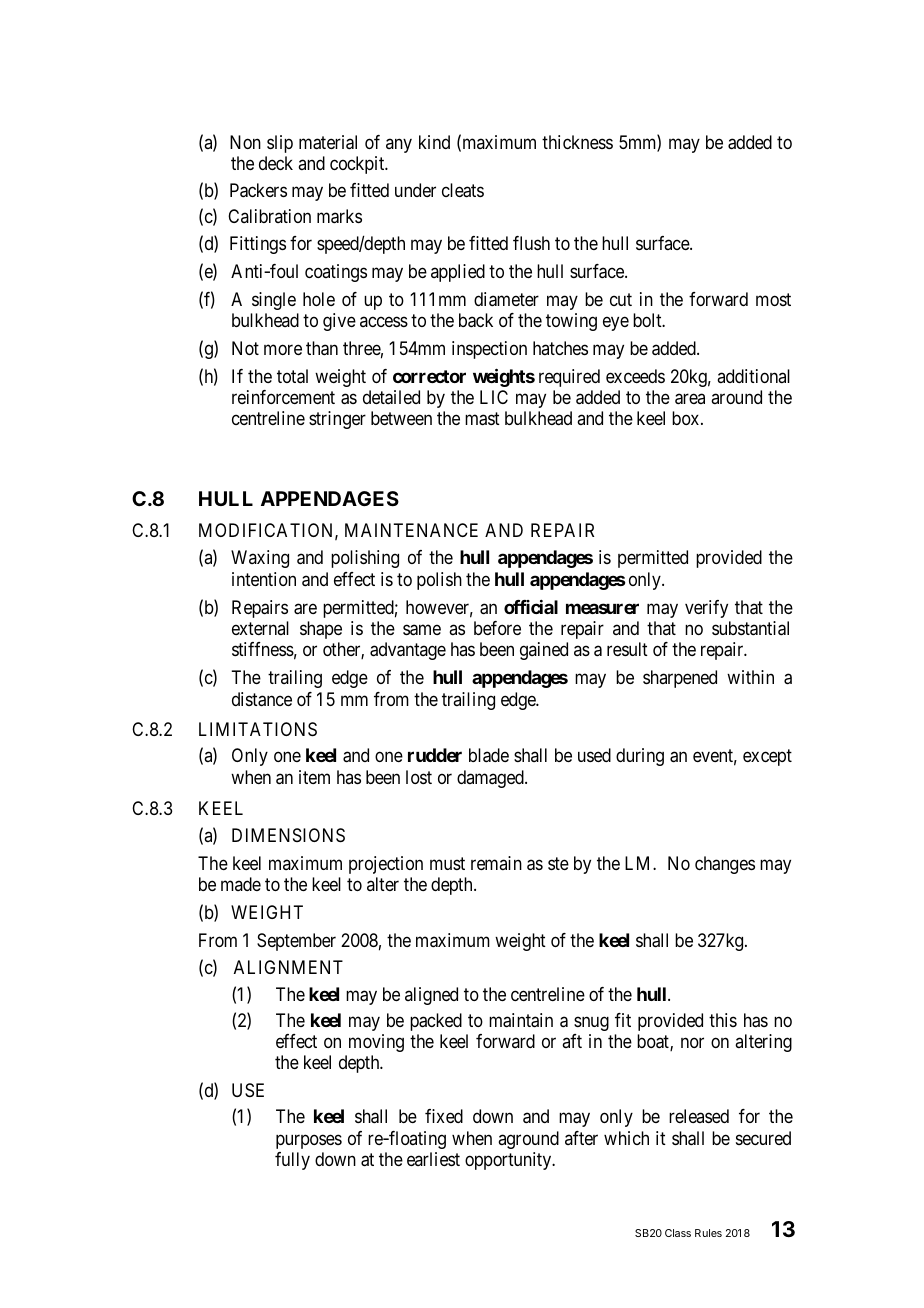  What do you see at coordinates (491, 779) in the screenshot?
I see `damaged` at bounding box center [491, 779].
